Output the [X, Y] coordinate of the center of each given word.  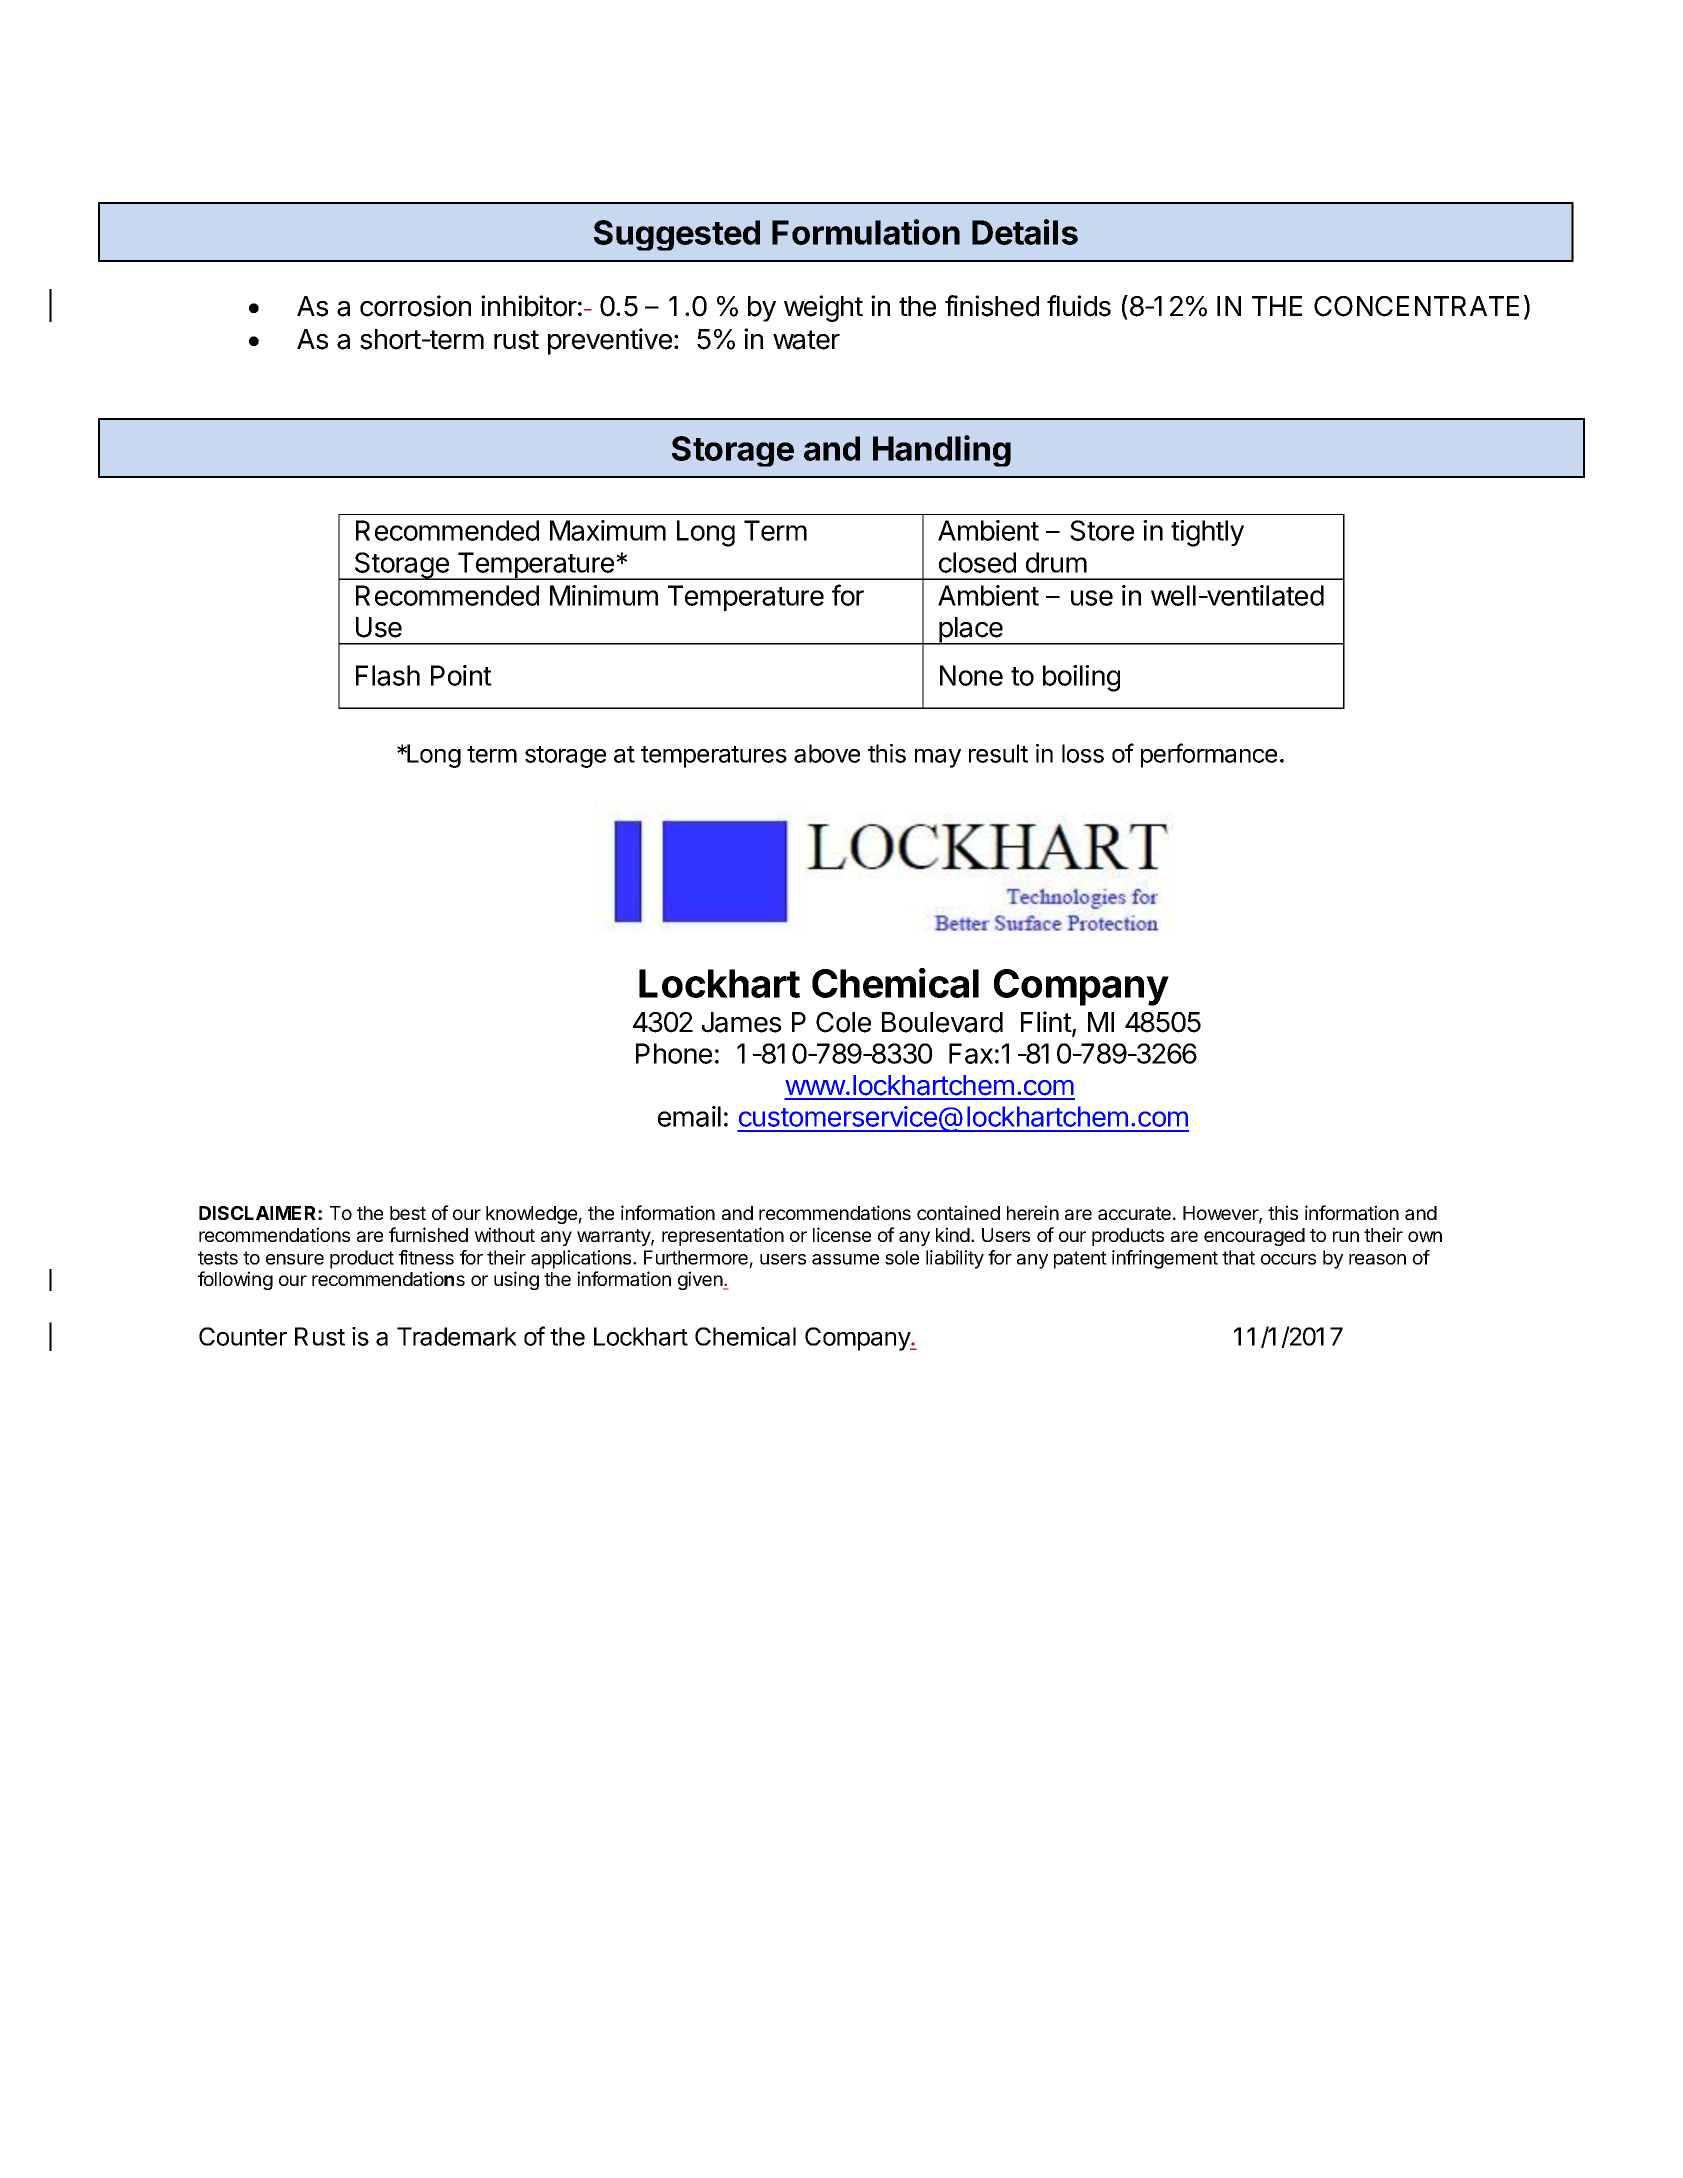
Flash [388, 675]
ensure [295, 1259]
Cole [843, 1022]
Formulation [866, 232]
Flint [1047, 1023]
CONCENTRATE [1416, 306]
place [971, 631]
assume [845, 1259]
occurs [1288, 1259]
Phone [674, 1053]
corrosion [415, 306]
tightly [1207, 533]
